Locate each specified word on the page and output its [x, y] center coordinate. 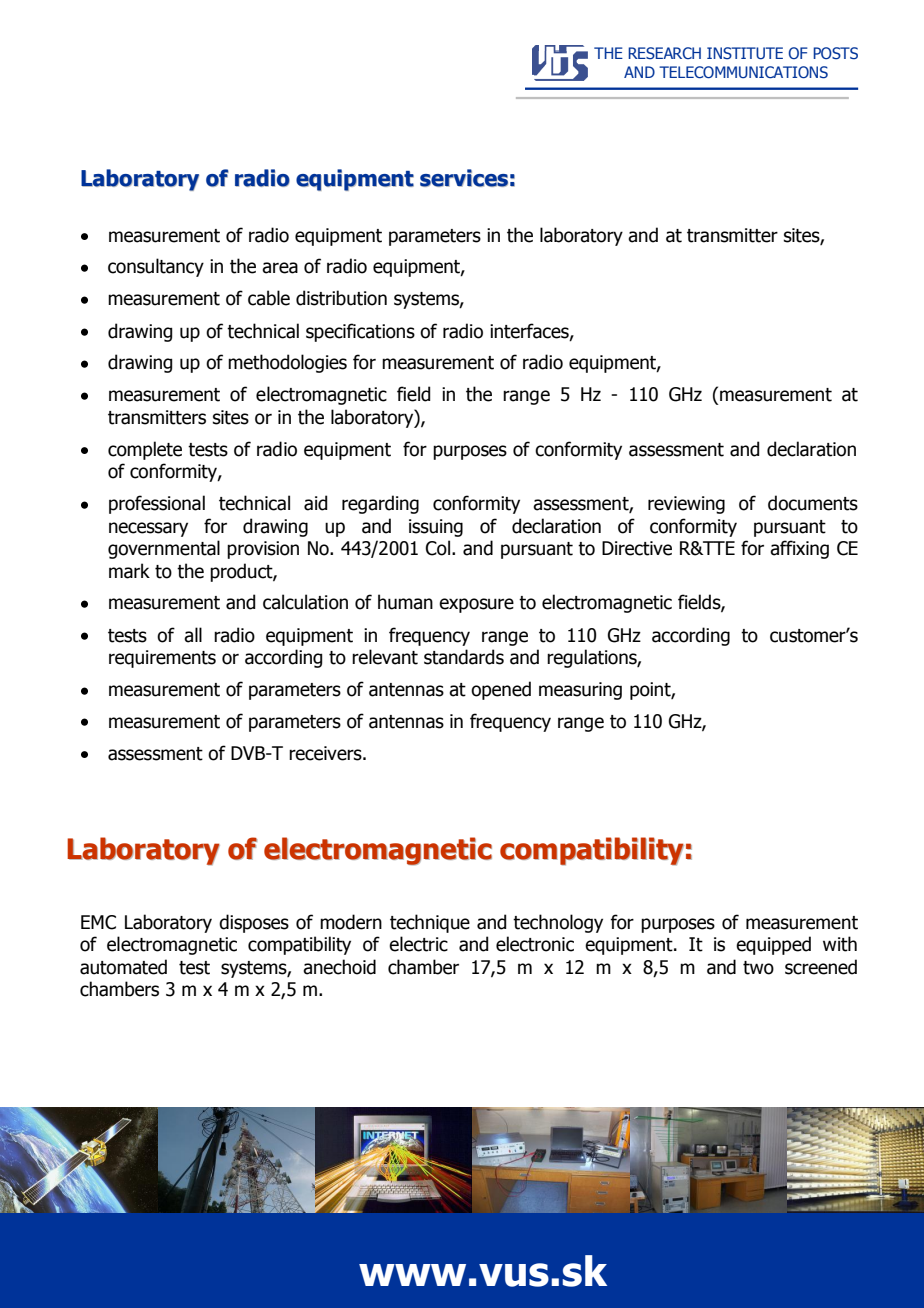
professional [157, 504]
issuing [436, 528]
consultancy [156, 267]
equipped [773, 945]
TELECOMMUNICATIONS [743, 72]
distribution [341, 298]
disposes [254, 923]
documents [813, 503]
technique [430, 923]
